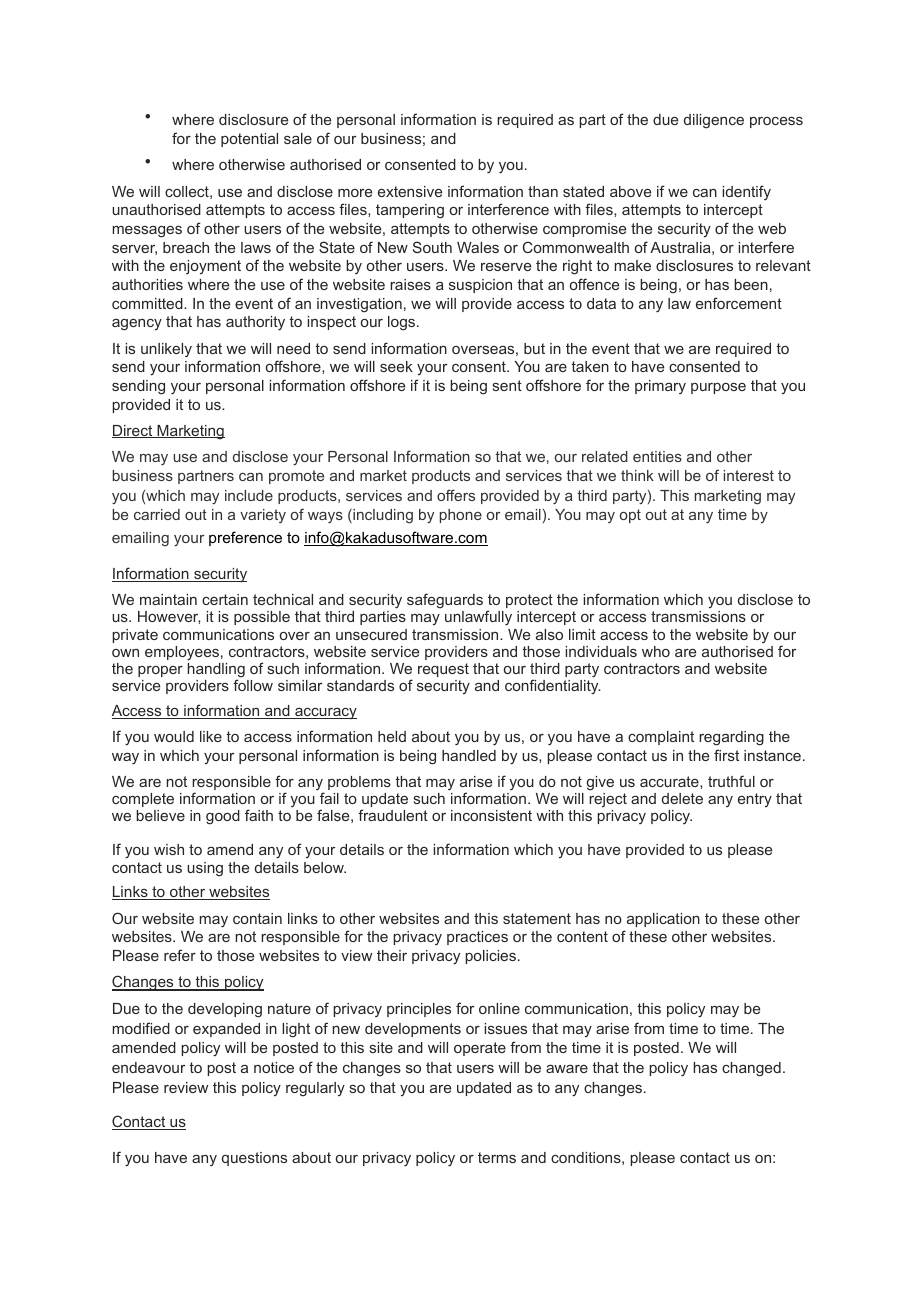 This image has width=924, height=1308. What do you see at coordinates (254, 1159) in the image?
I see `questions` at bounding box center [254, 1159].
